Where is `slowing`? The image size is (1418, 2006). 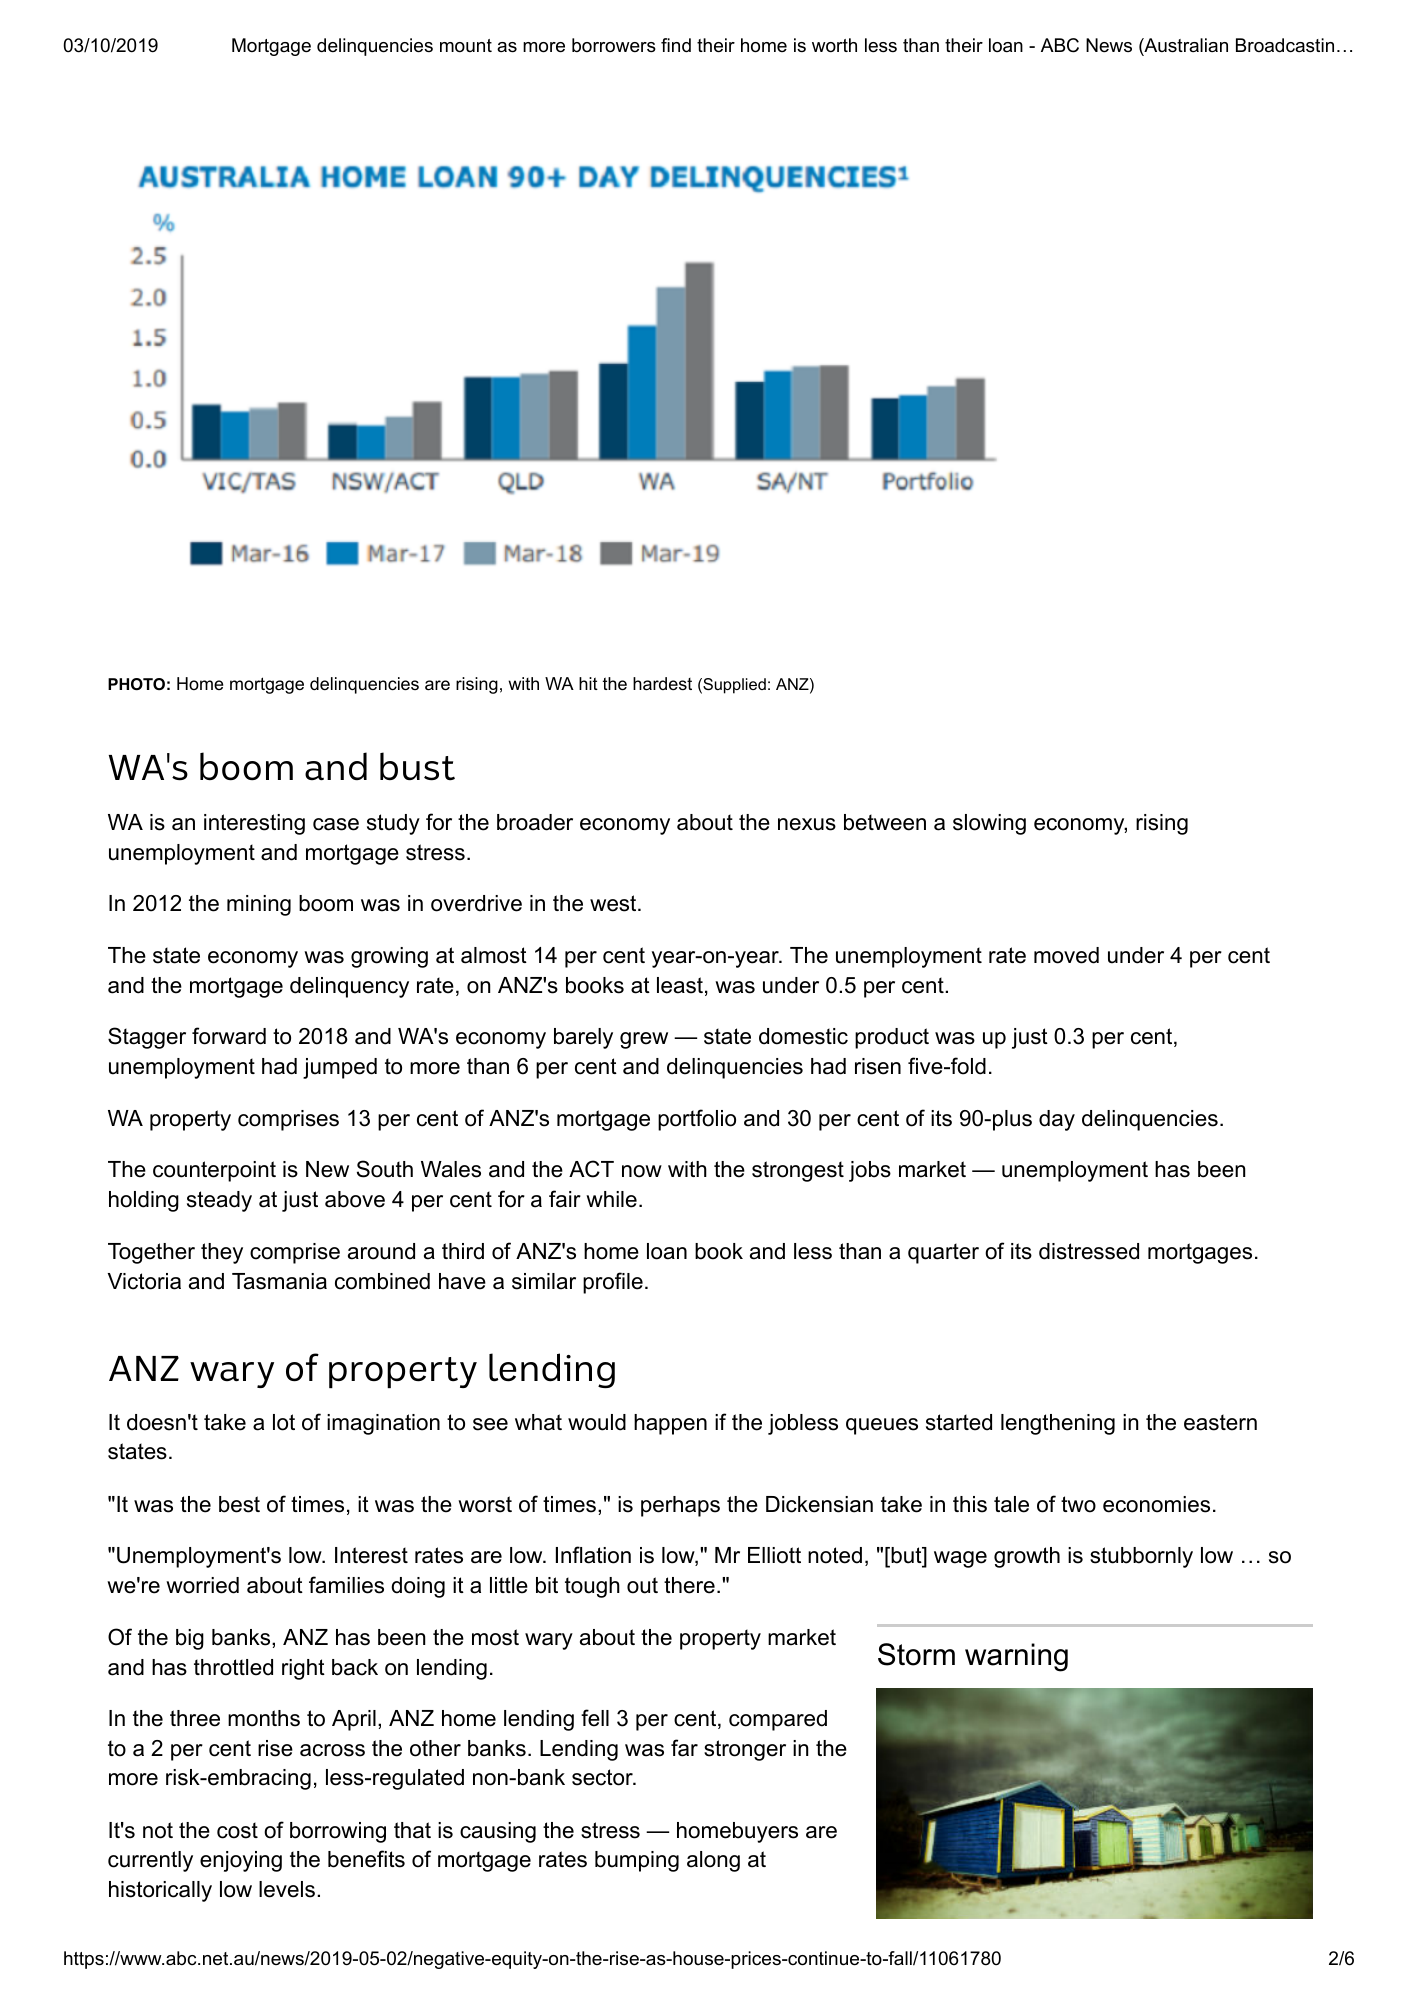 slowing is located at coordinates (989, 824).
